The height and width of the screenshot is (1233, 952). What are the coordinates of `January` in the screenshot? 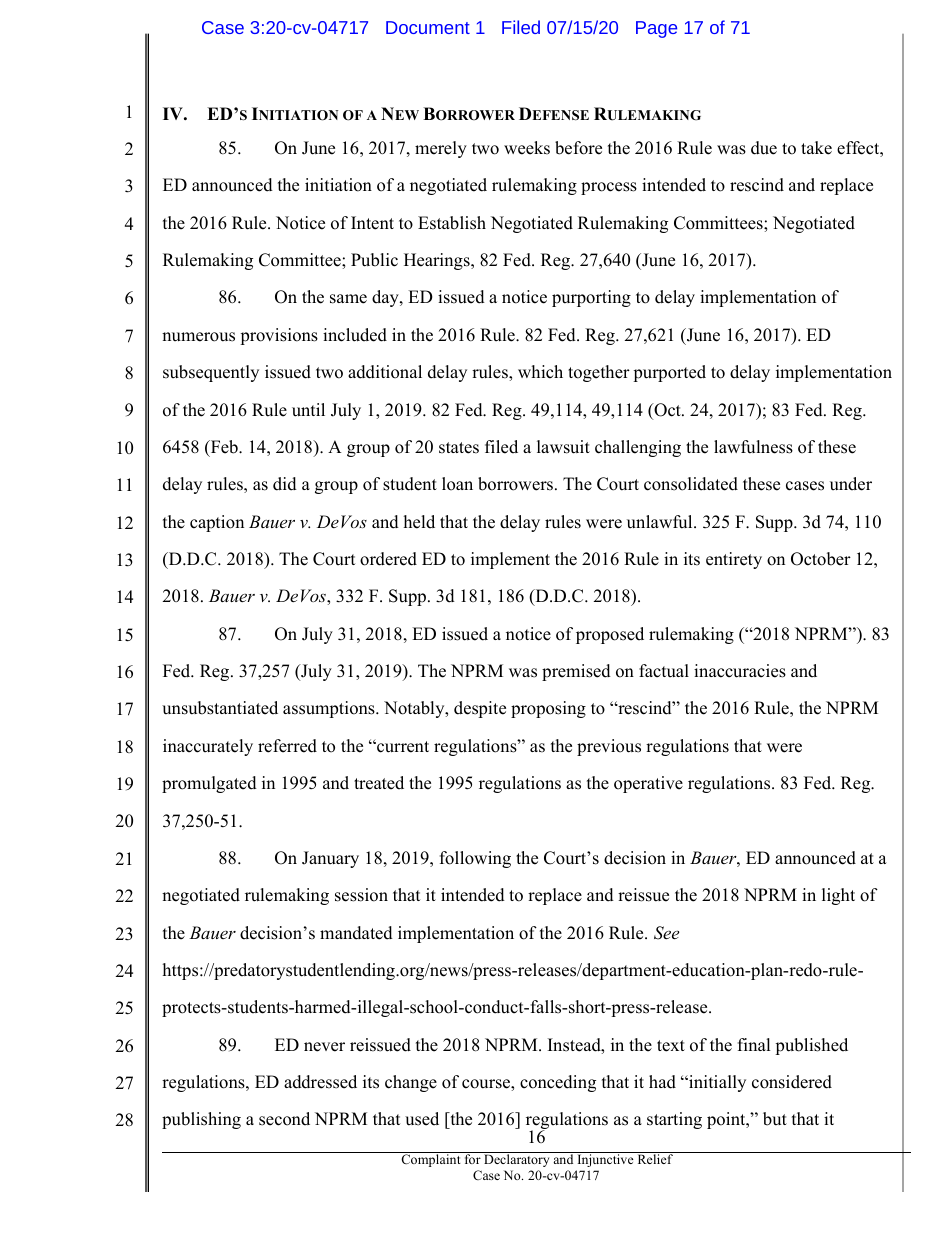 It's located at (330, 859).
